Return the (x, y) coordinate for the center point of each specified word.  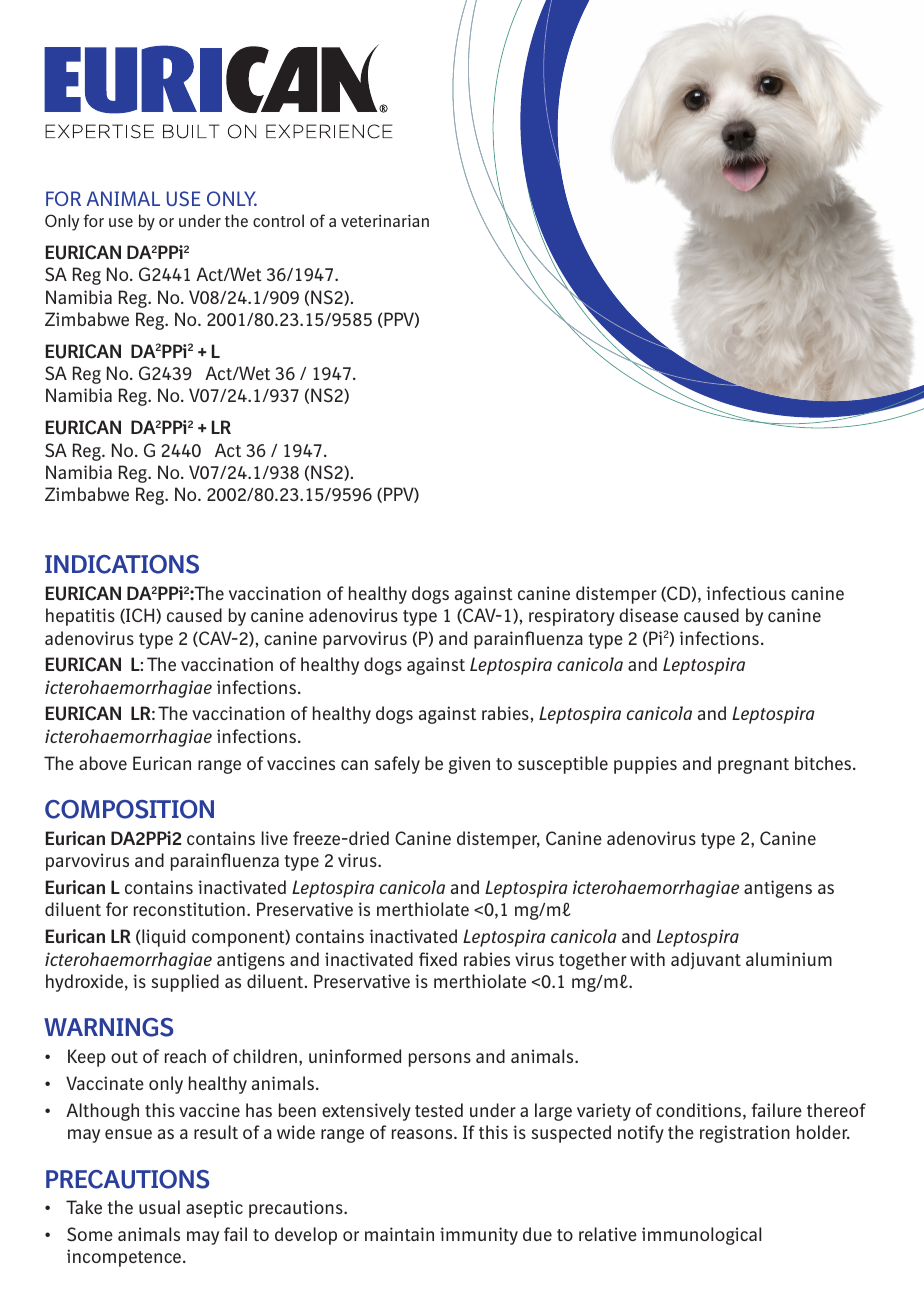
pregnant (753, 766)
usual (159, 1207)
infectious (746, 593)
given (469, 765)
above (103, 763)
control (278, 220)
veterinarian (385, 220)
